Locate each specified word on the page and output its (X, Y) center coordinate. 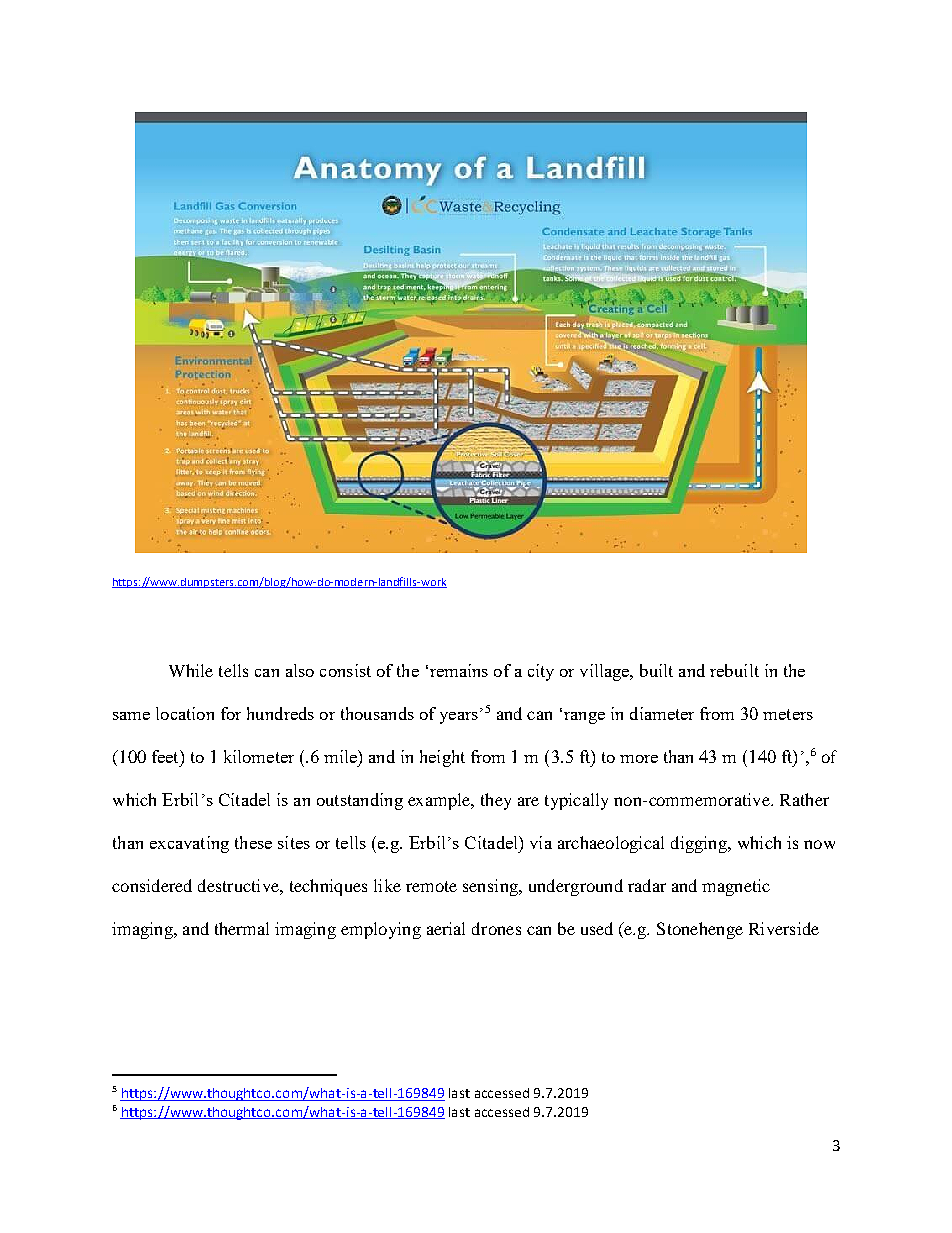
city (541, 672)
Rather (804, 799)
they (496, 801)
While (191, 670)
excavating (189, 844)
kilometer (259, 756)
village (606, 672)
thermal (242, 928)
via (541, 842)
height (442, 758)
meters (788, 714)
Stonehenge (700, 930)
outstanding (360, 801)
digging (700, 844)
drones (496, 928)
